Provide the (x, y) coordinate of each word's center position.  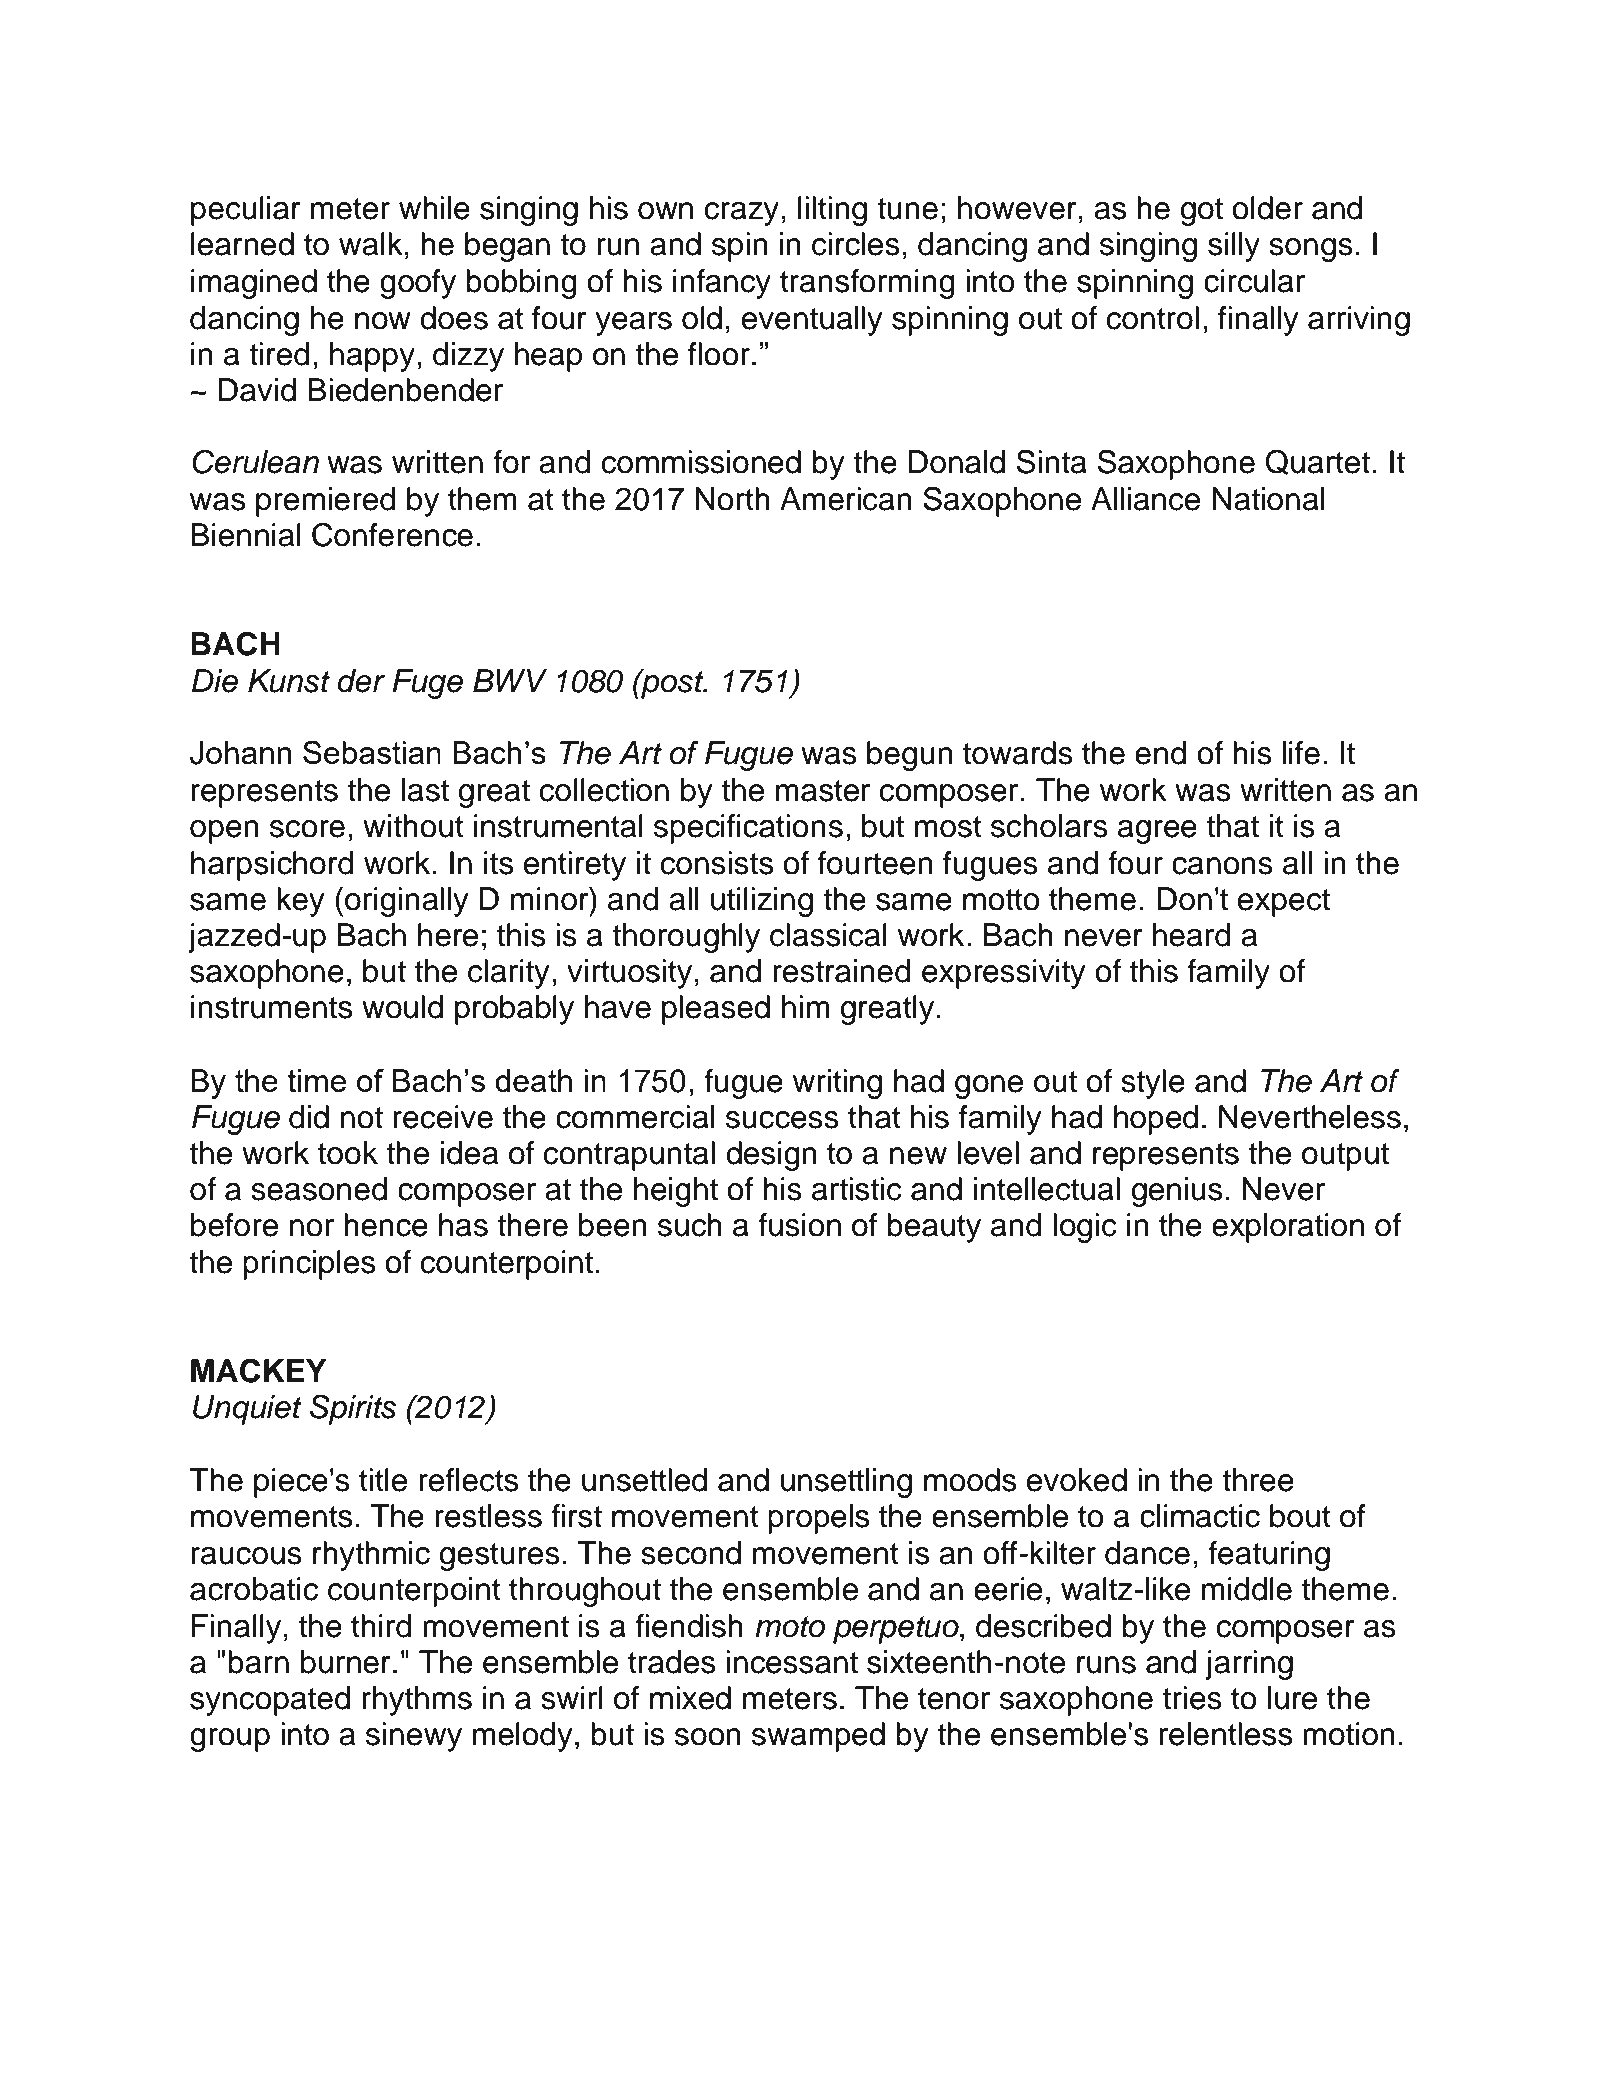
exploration (1288, 1228)
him (806, 1006)
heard (1192, 935)
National (1268, 499)
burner (346, 1662)
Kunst (289, 681)
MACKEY (258, 1370)
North (733, 499)
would (402, 1007)
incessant (792, 1662)
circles (856, 244)
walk (371, 244)
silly (1234, 247)
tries (1192, 1698)
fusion (799, 1225)
